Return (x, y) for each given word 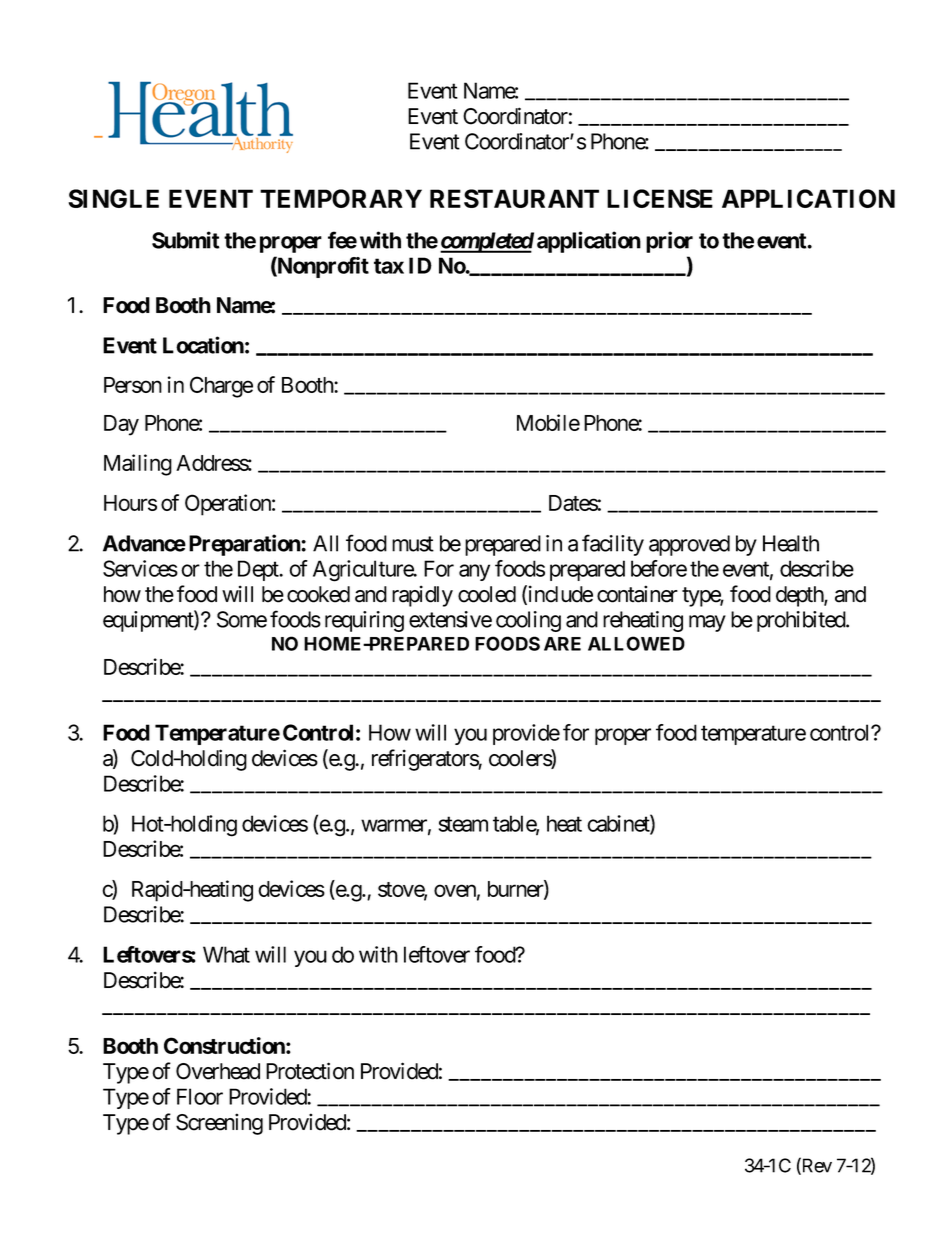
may (707, 623)
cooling (528, 621)
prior (669, 242)
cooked (318, 594)
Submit (186, 240)
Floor (200, 1096)
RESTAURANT (514, 198)
